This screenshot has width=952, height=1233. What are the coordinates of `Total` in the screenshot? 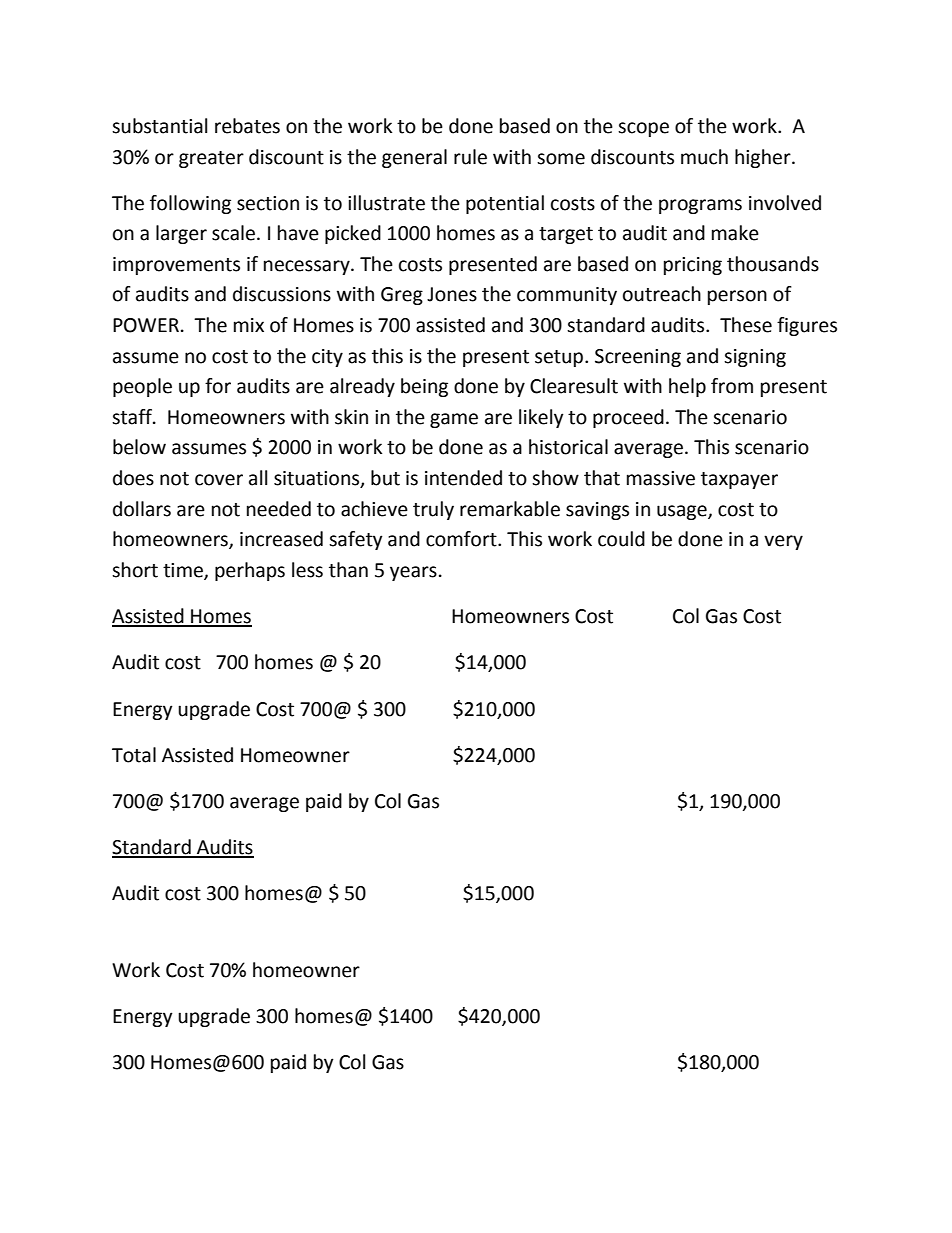 It's located at (134, 755).
